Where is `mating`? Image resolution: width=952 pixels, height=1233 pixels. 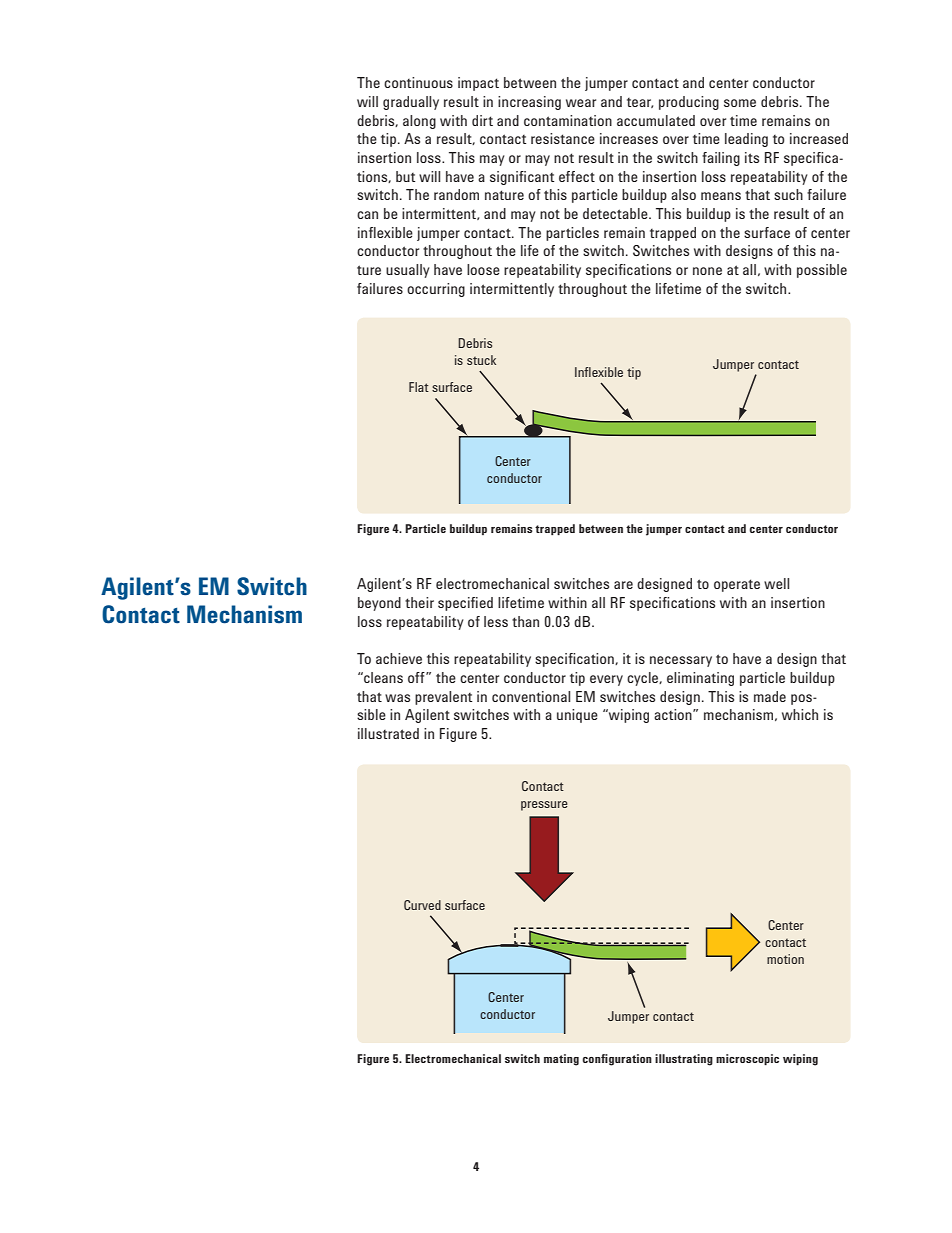 mating is located at coordinates (561, 1060).
